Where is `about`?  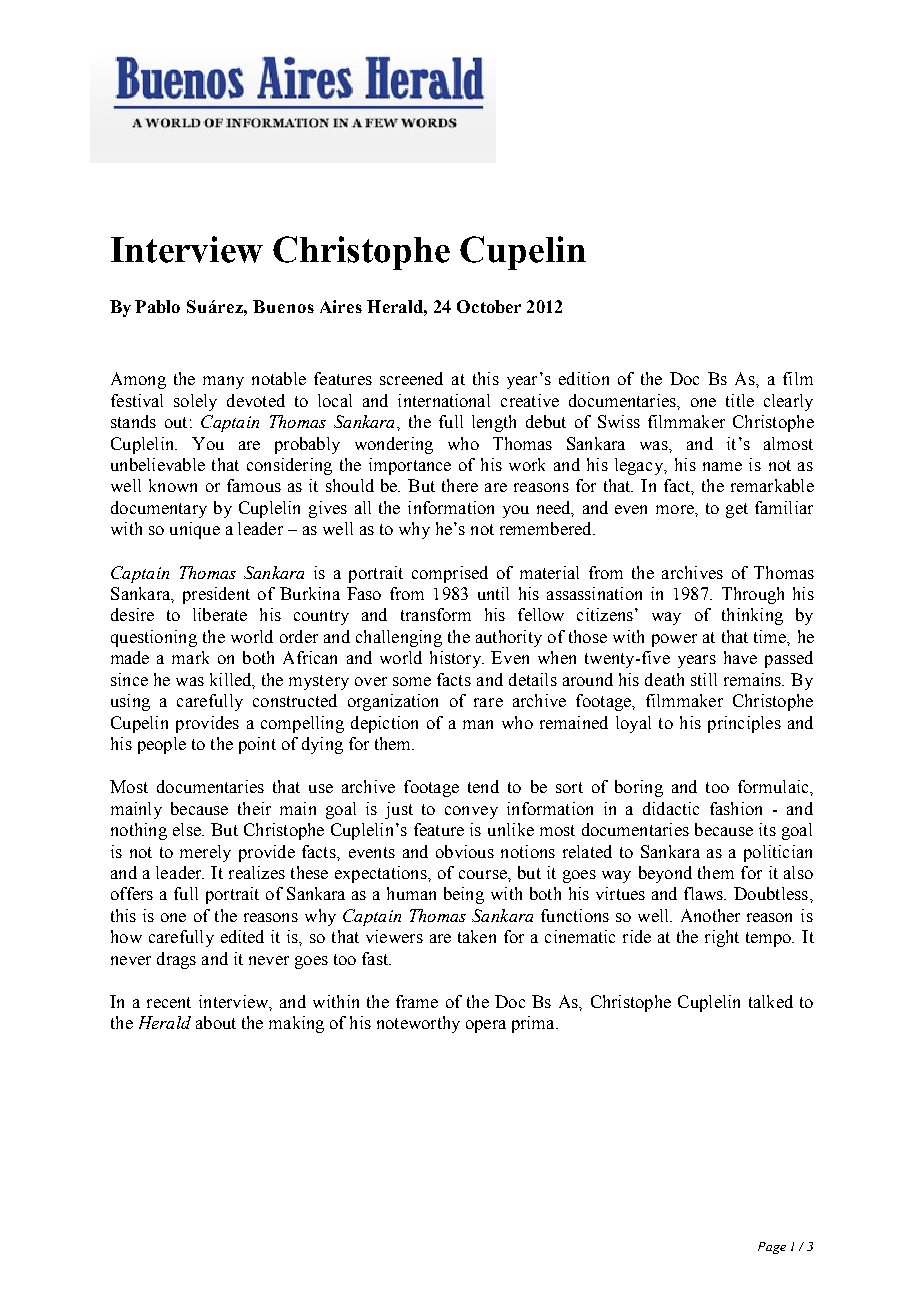
about is located at coordinates (216, 1022).
